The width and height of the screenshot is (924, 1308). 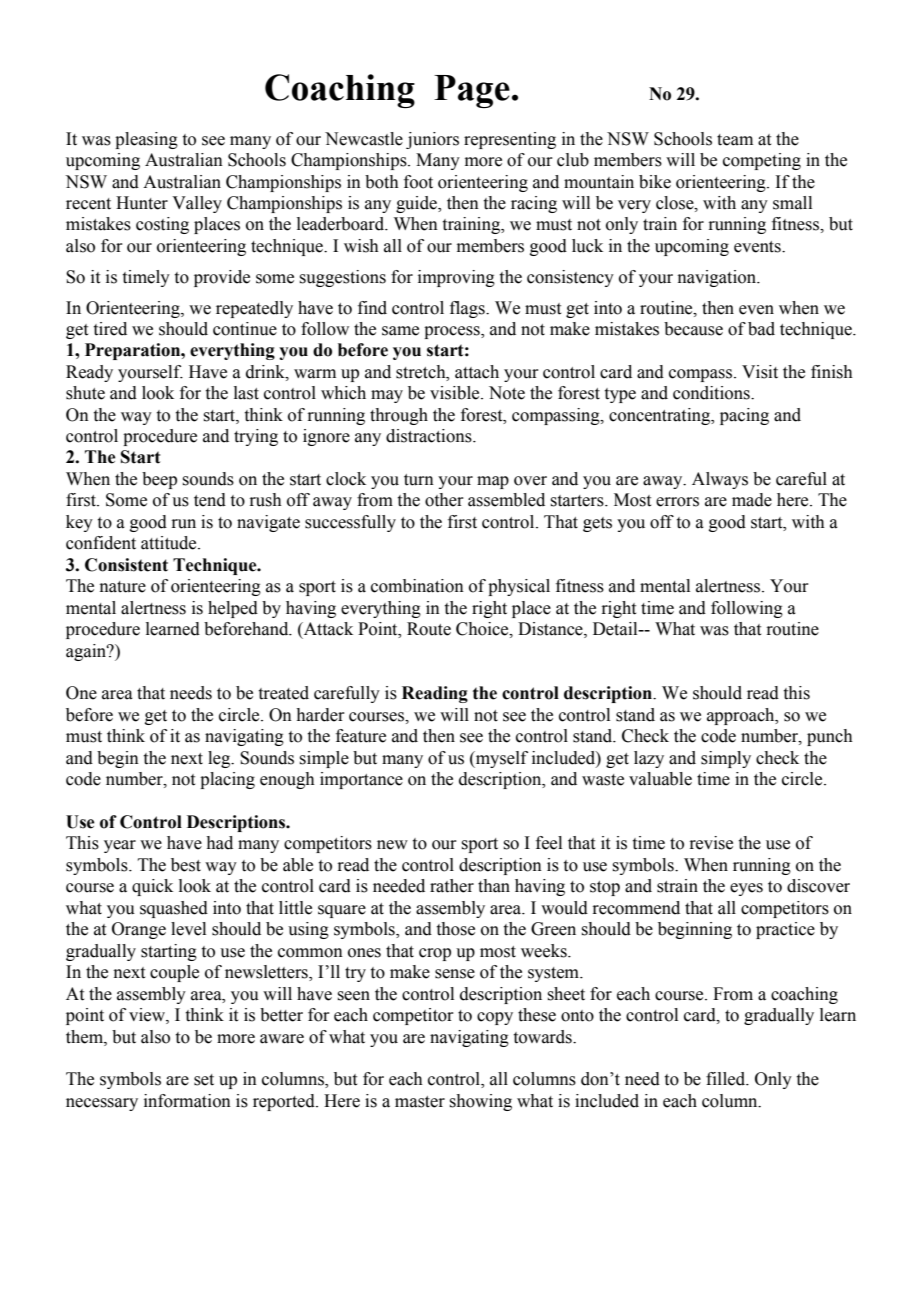 What do you see at coordinates (417, 586) in the screenshot?
I see `combination` at bounding box center [417, 586].
